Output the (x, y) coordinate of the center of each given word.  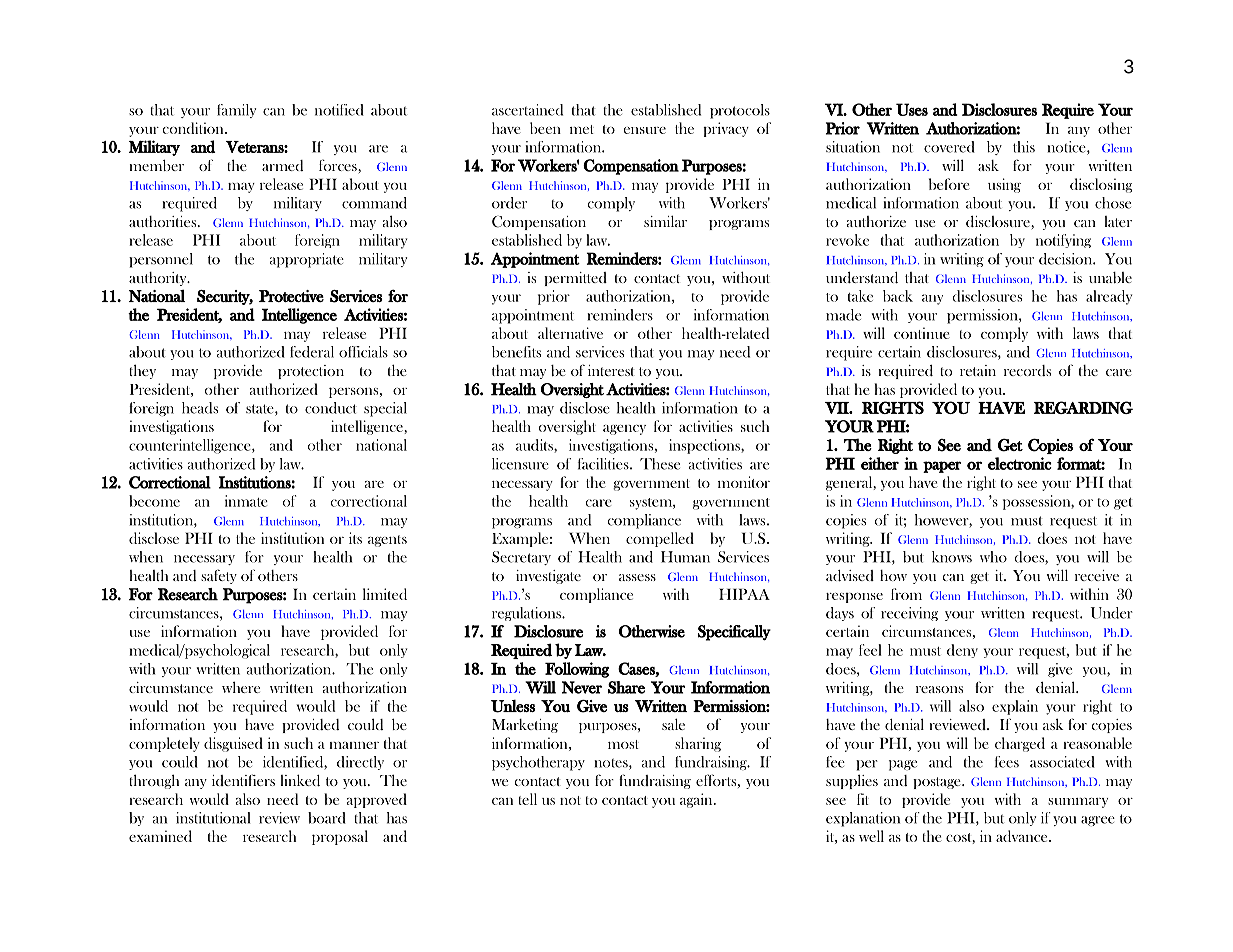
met (582, 129)
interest (611, 370)
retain (978, 370)
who (993, 557)
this (1024, 147)
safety (219, 576)
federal (312, 352)
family (236, 111)
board (327, 818)
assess (637, 577)
